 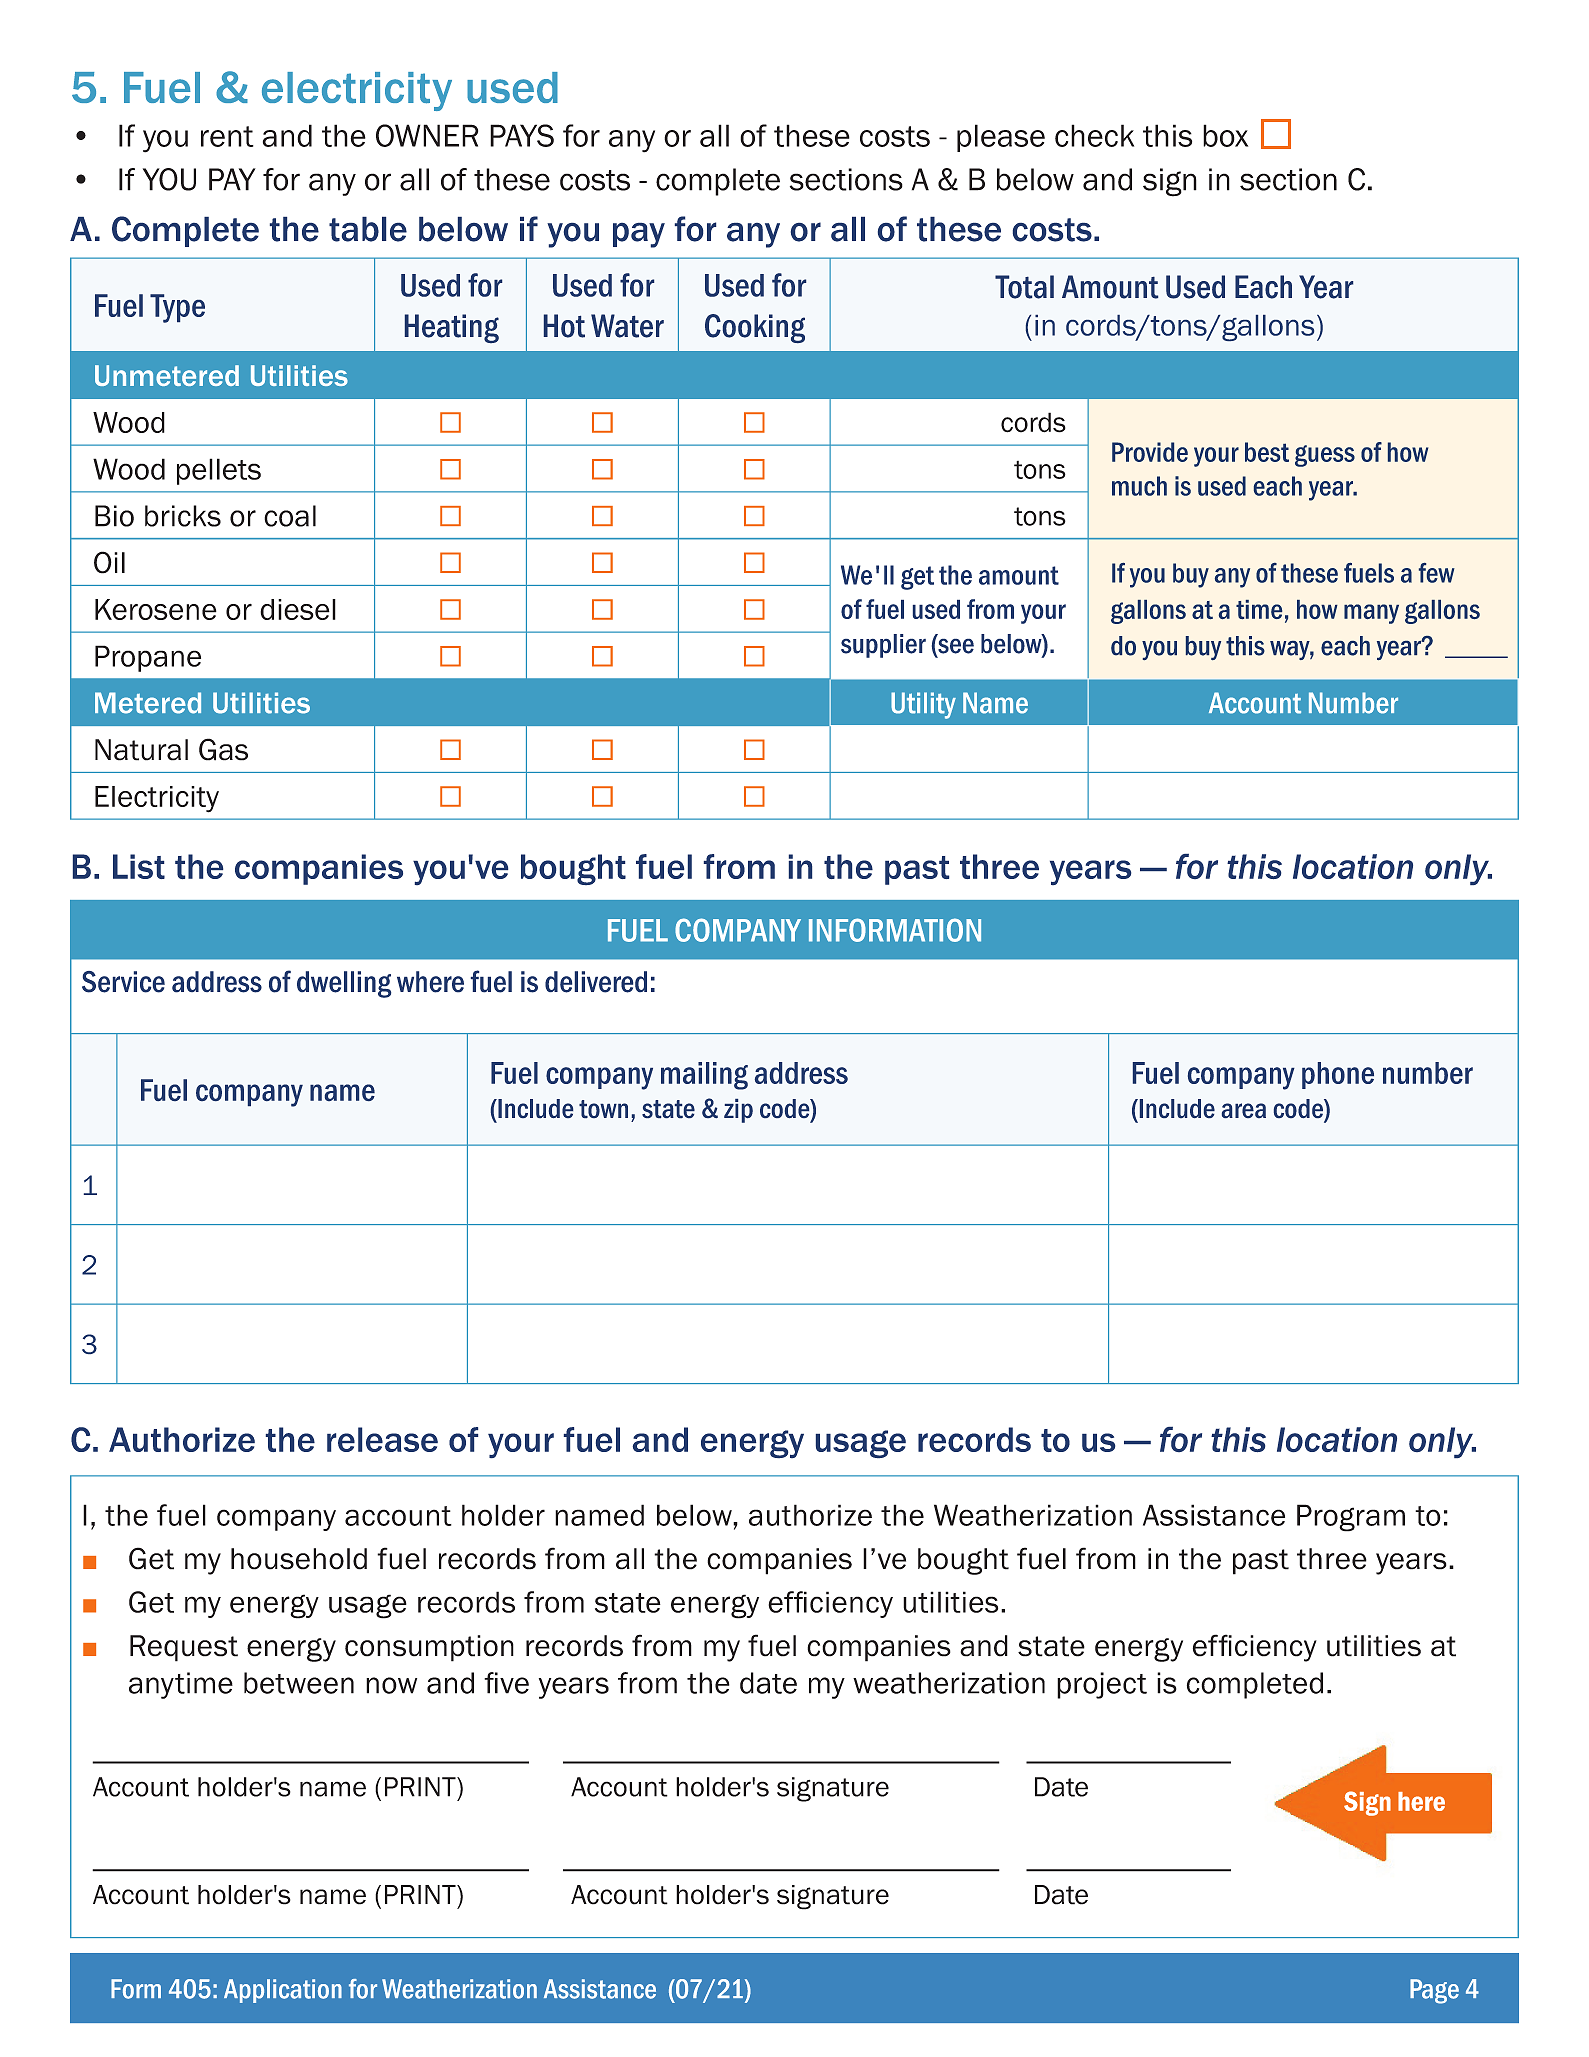 I want to click on five, so click(x=506, y=1683).
